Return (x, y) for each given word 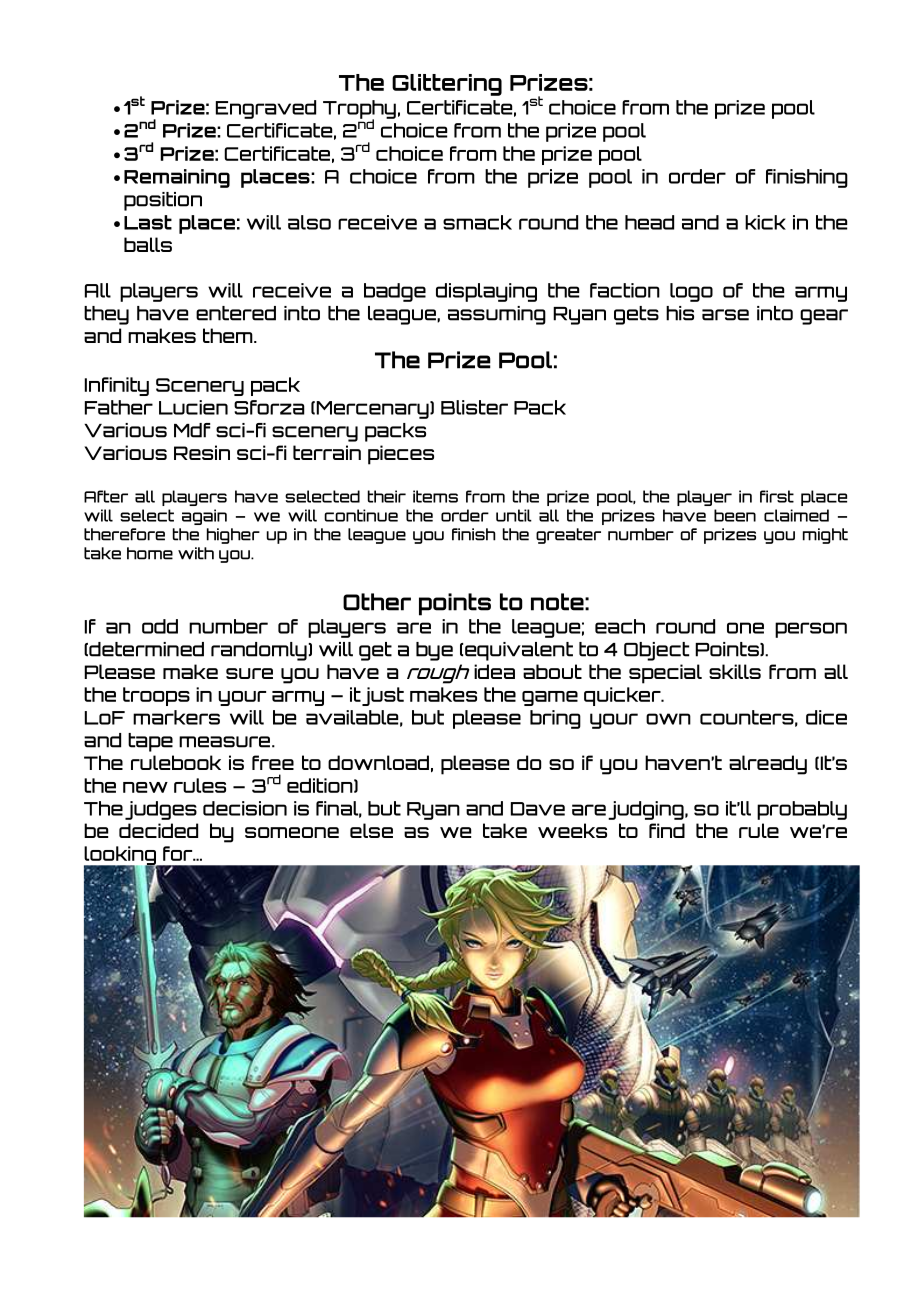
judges (161, 810)
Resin (202, 452)
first (777, 496)
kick (765, 222)
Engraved (266, 109)
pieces (401, 455)
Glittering (447, 85)
